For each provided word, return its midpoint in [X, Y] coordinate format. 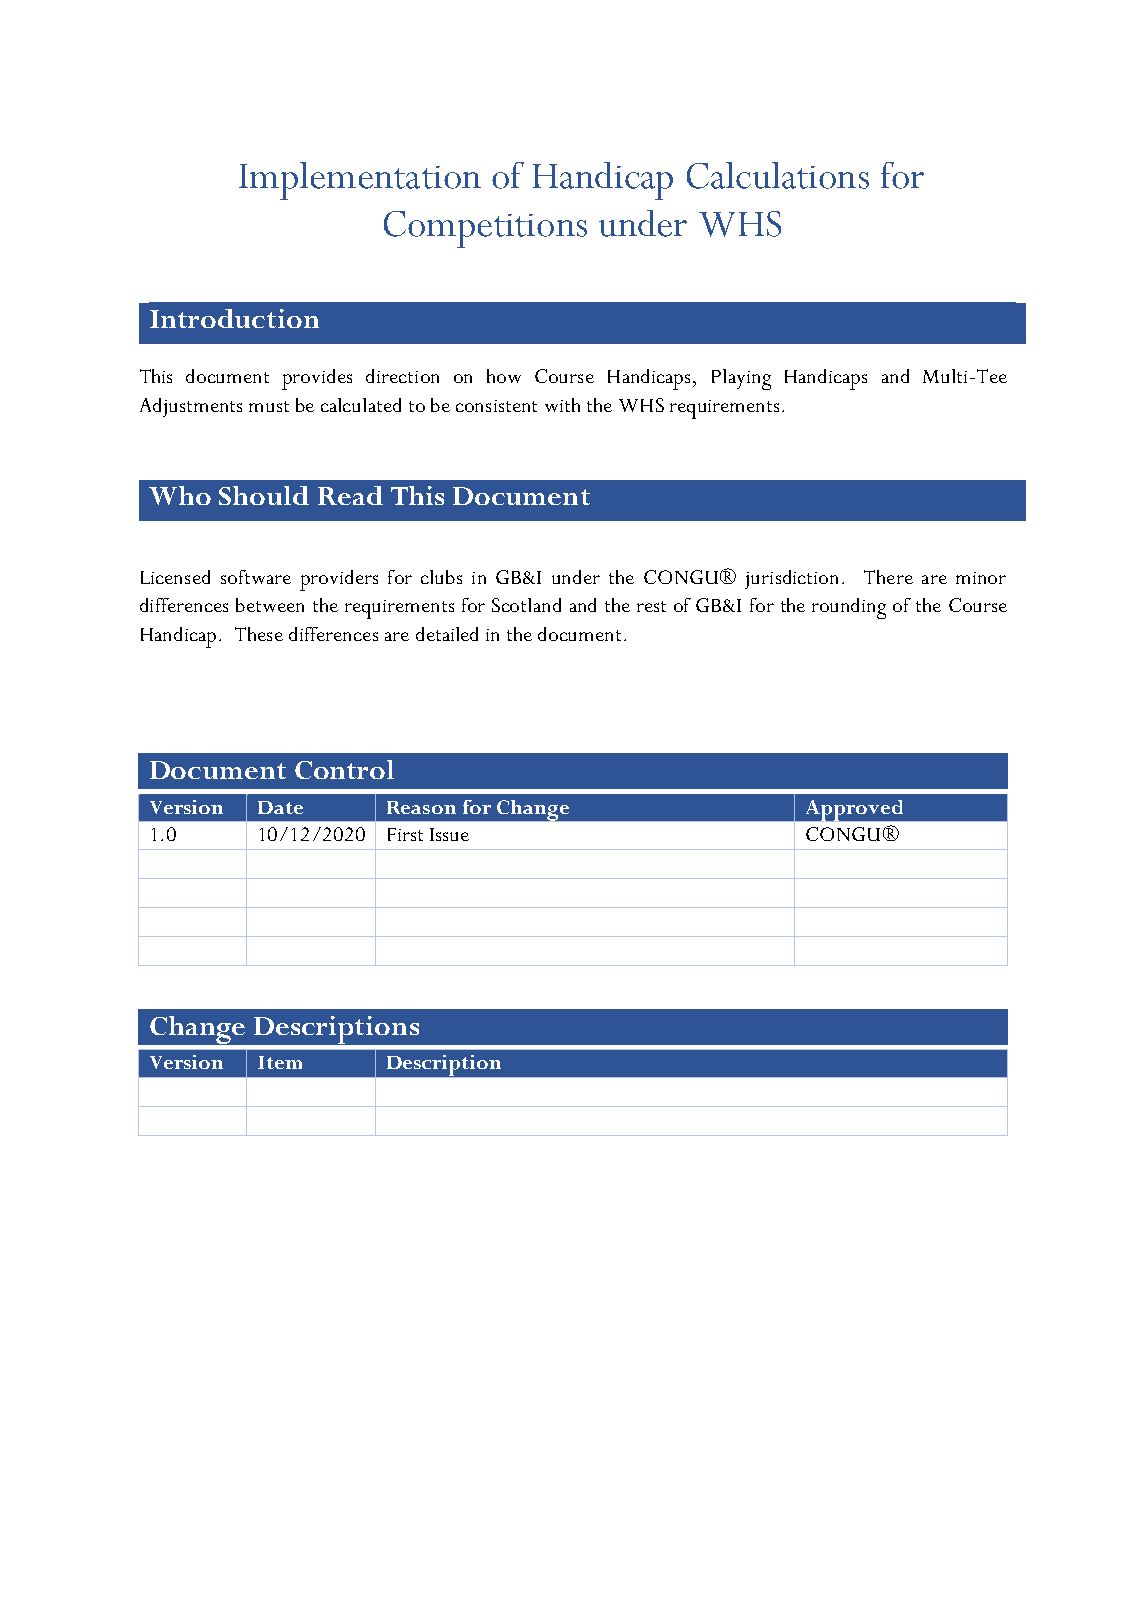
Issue [449, 834]
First [405, 834]
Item [280, 1062]
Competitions [485, 229]
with [562, 405]
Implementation [360, 181]
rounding [849, 608]
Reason [421, 807]
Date [280, 807]
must [269, 406]
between [270, 605]
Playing [741, 379]
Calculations [778, 175]
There [888, 577]
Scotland [526, 605]
